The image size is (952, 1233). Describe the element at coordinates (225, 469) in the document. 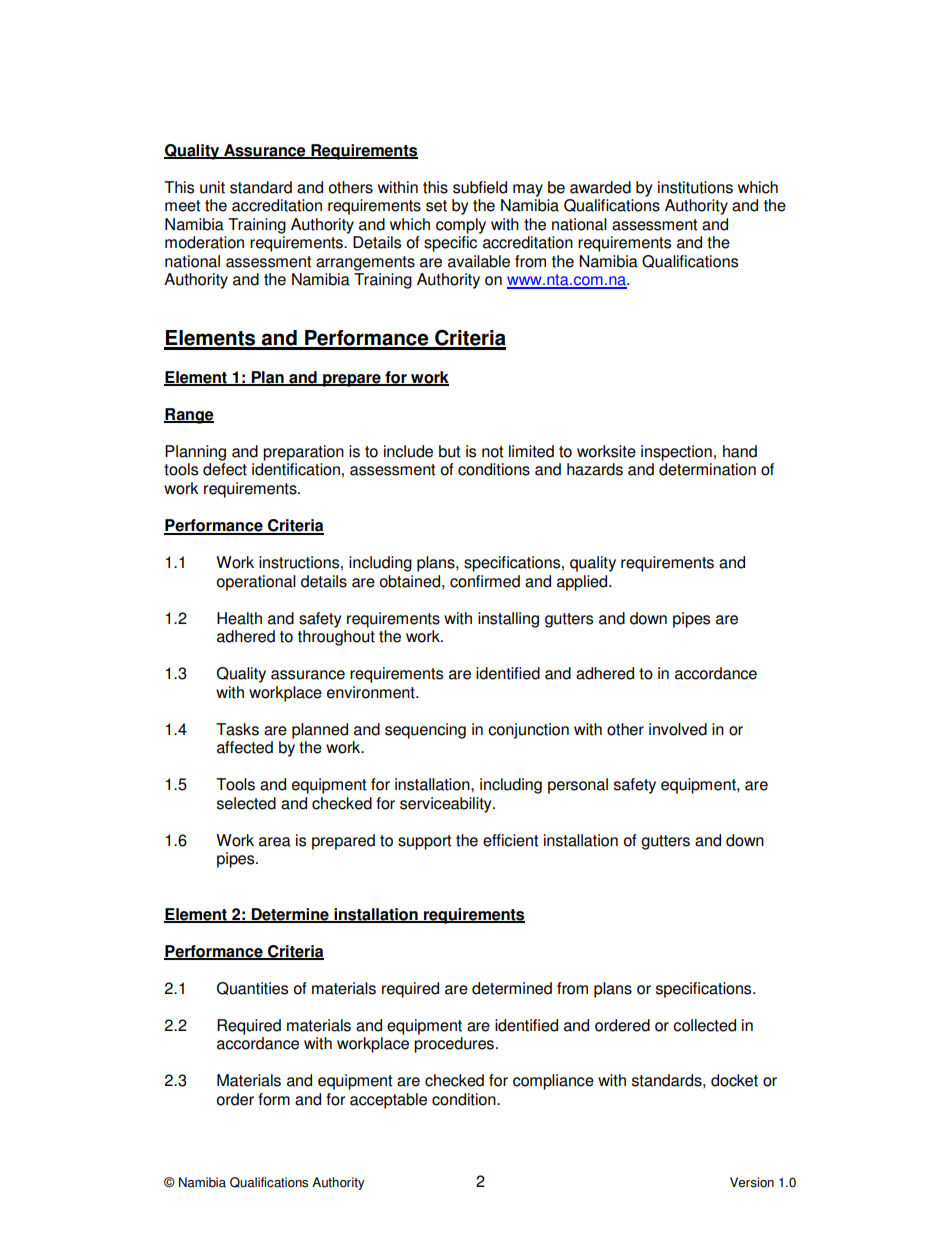

I see `defect` at that location.
